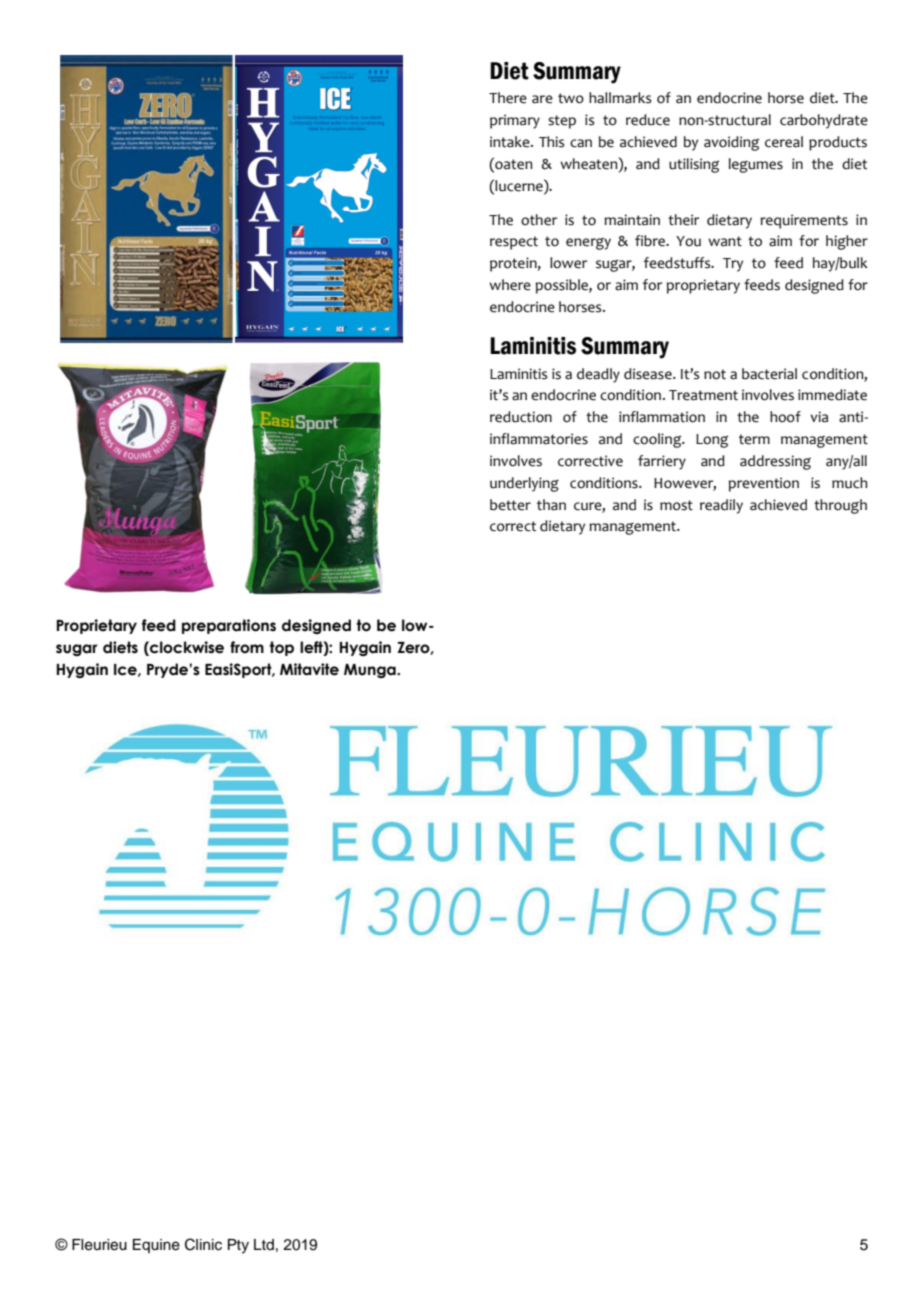 The height and width of the image is (1308, 924). Describe the element at coordinates (281, 648) in the image. I see `top` at that location.
